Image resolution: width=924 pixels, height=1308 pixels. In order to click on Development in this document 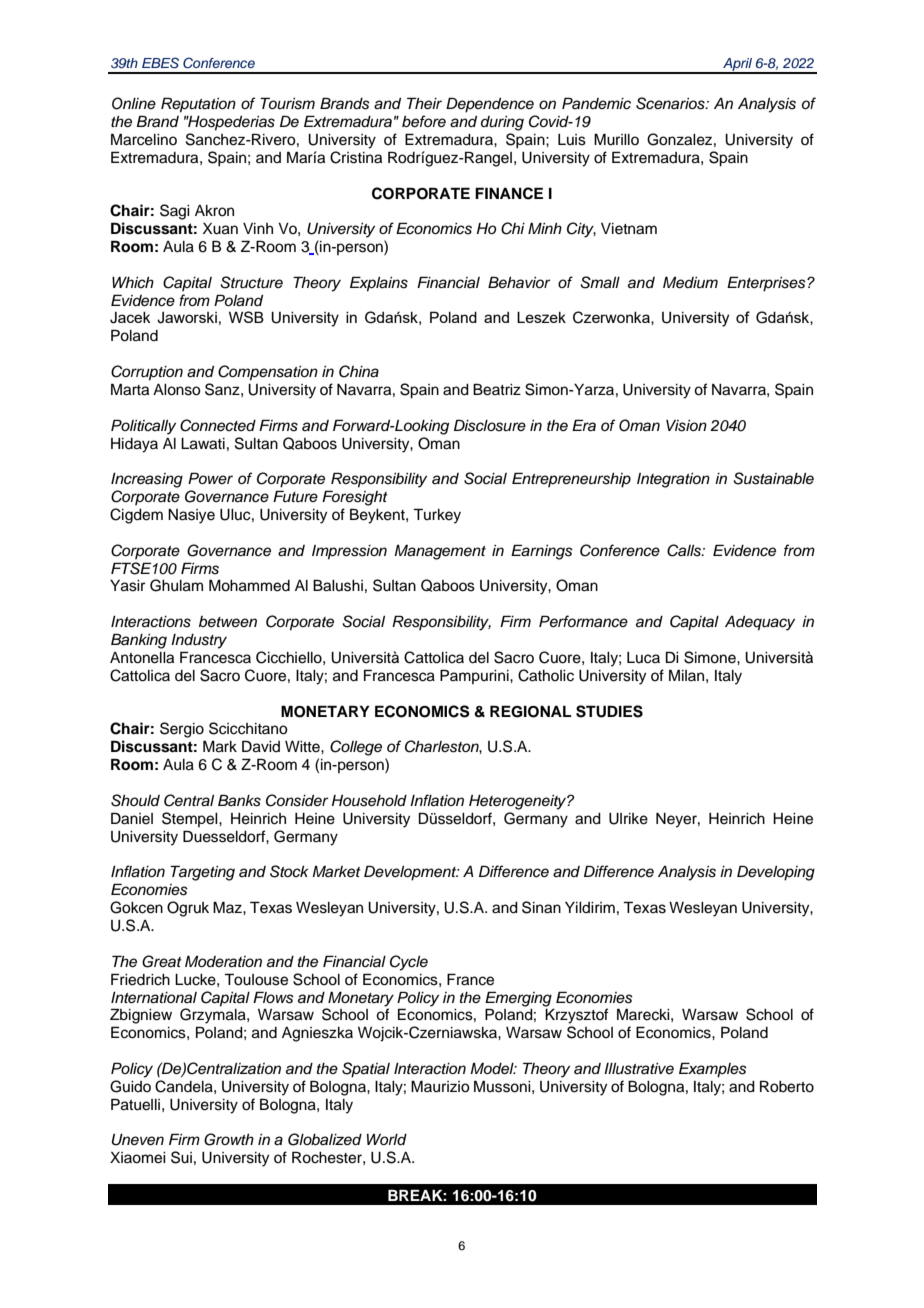, I will do `click(411, 873)`.
